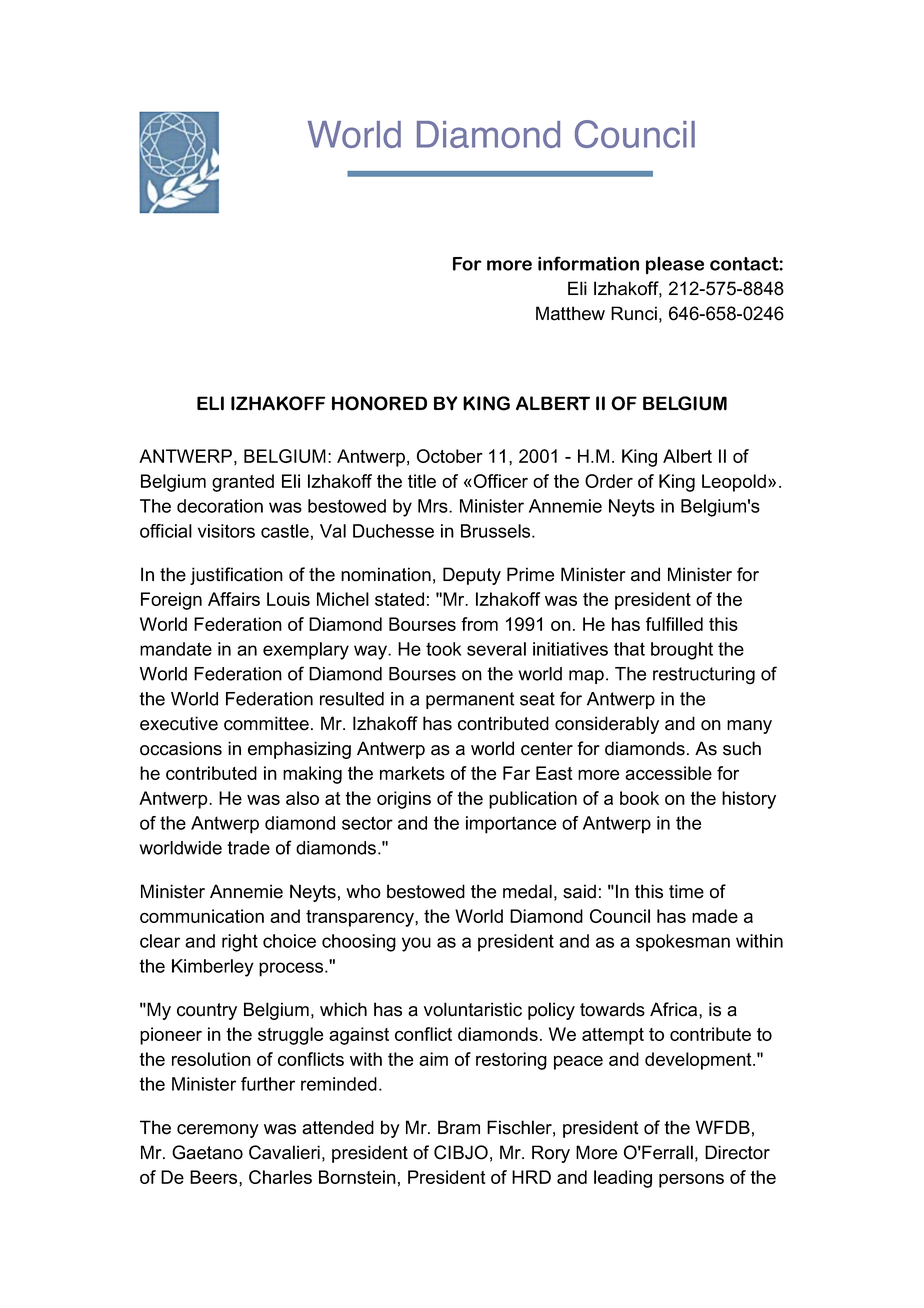 The height and width of the screenshot is (1308, 924). Describe the element at coordinates (218, 1131) in the screenshot. I see `ceremony` at that location.
